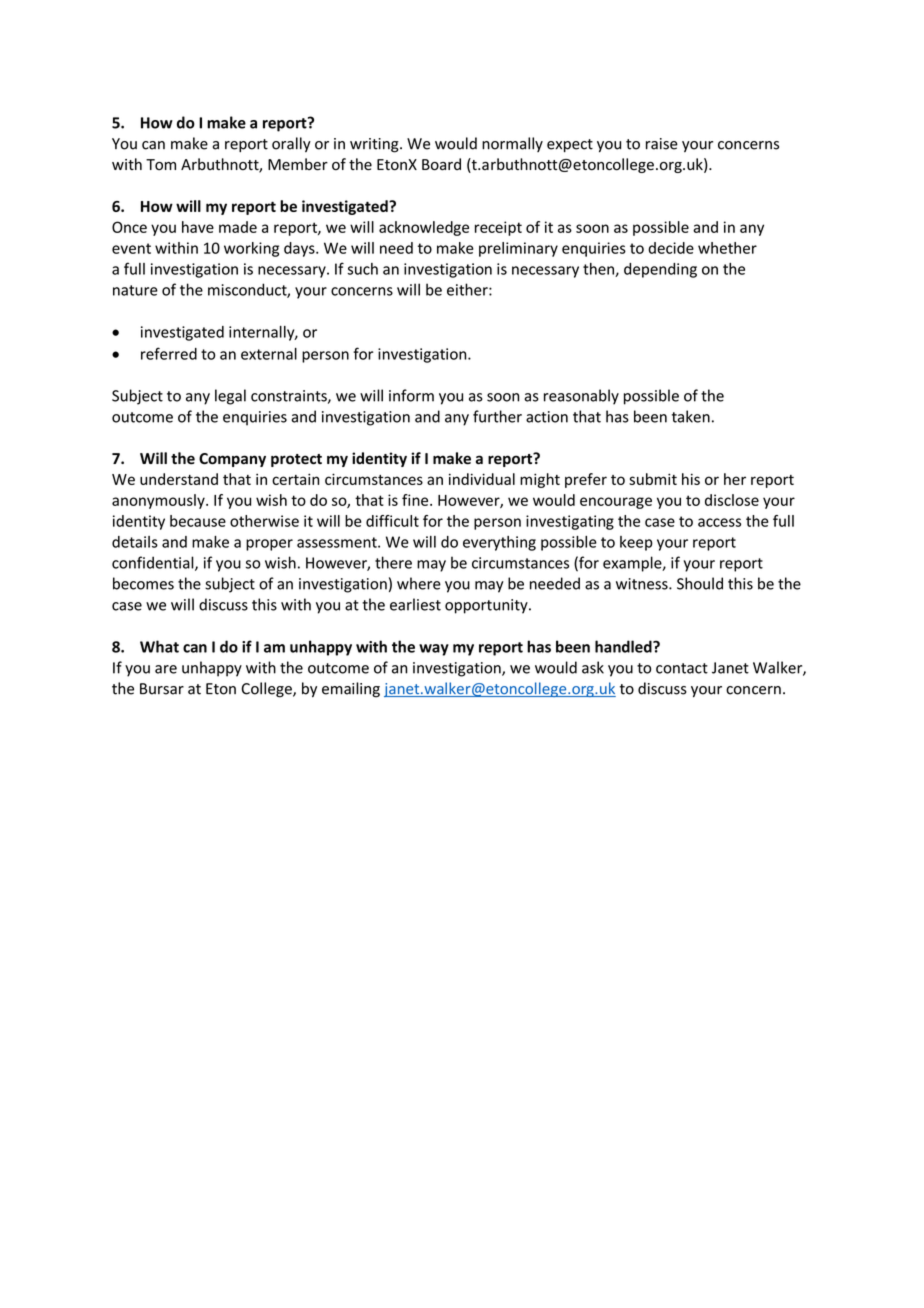  I want to click on way, so click(434, 650).
